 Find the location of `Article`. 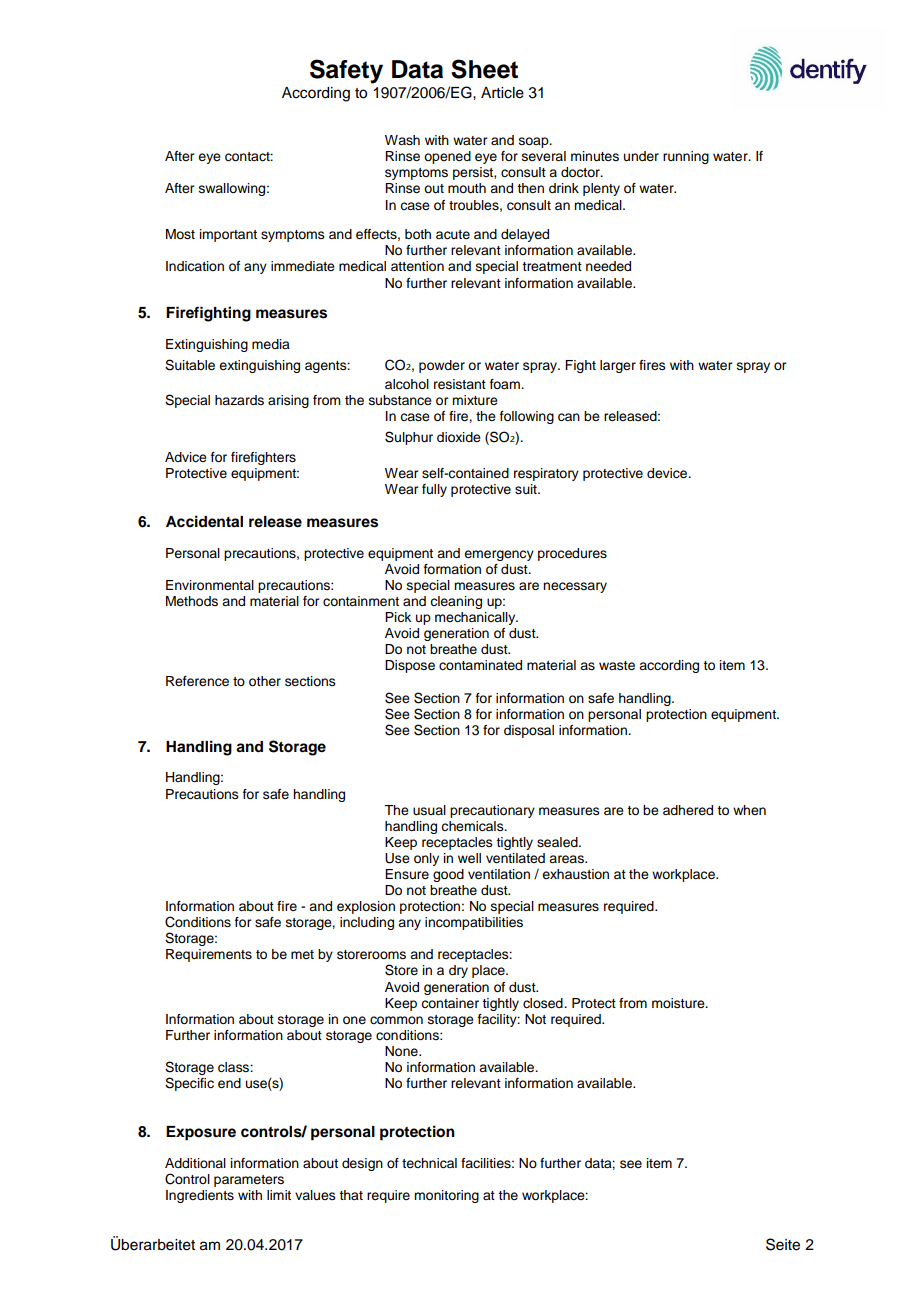

Article is located at coordinates (502, 93).
